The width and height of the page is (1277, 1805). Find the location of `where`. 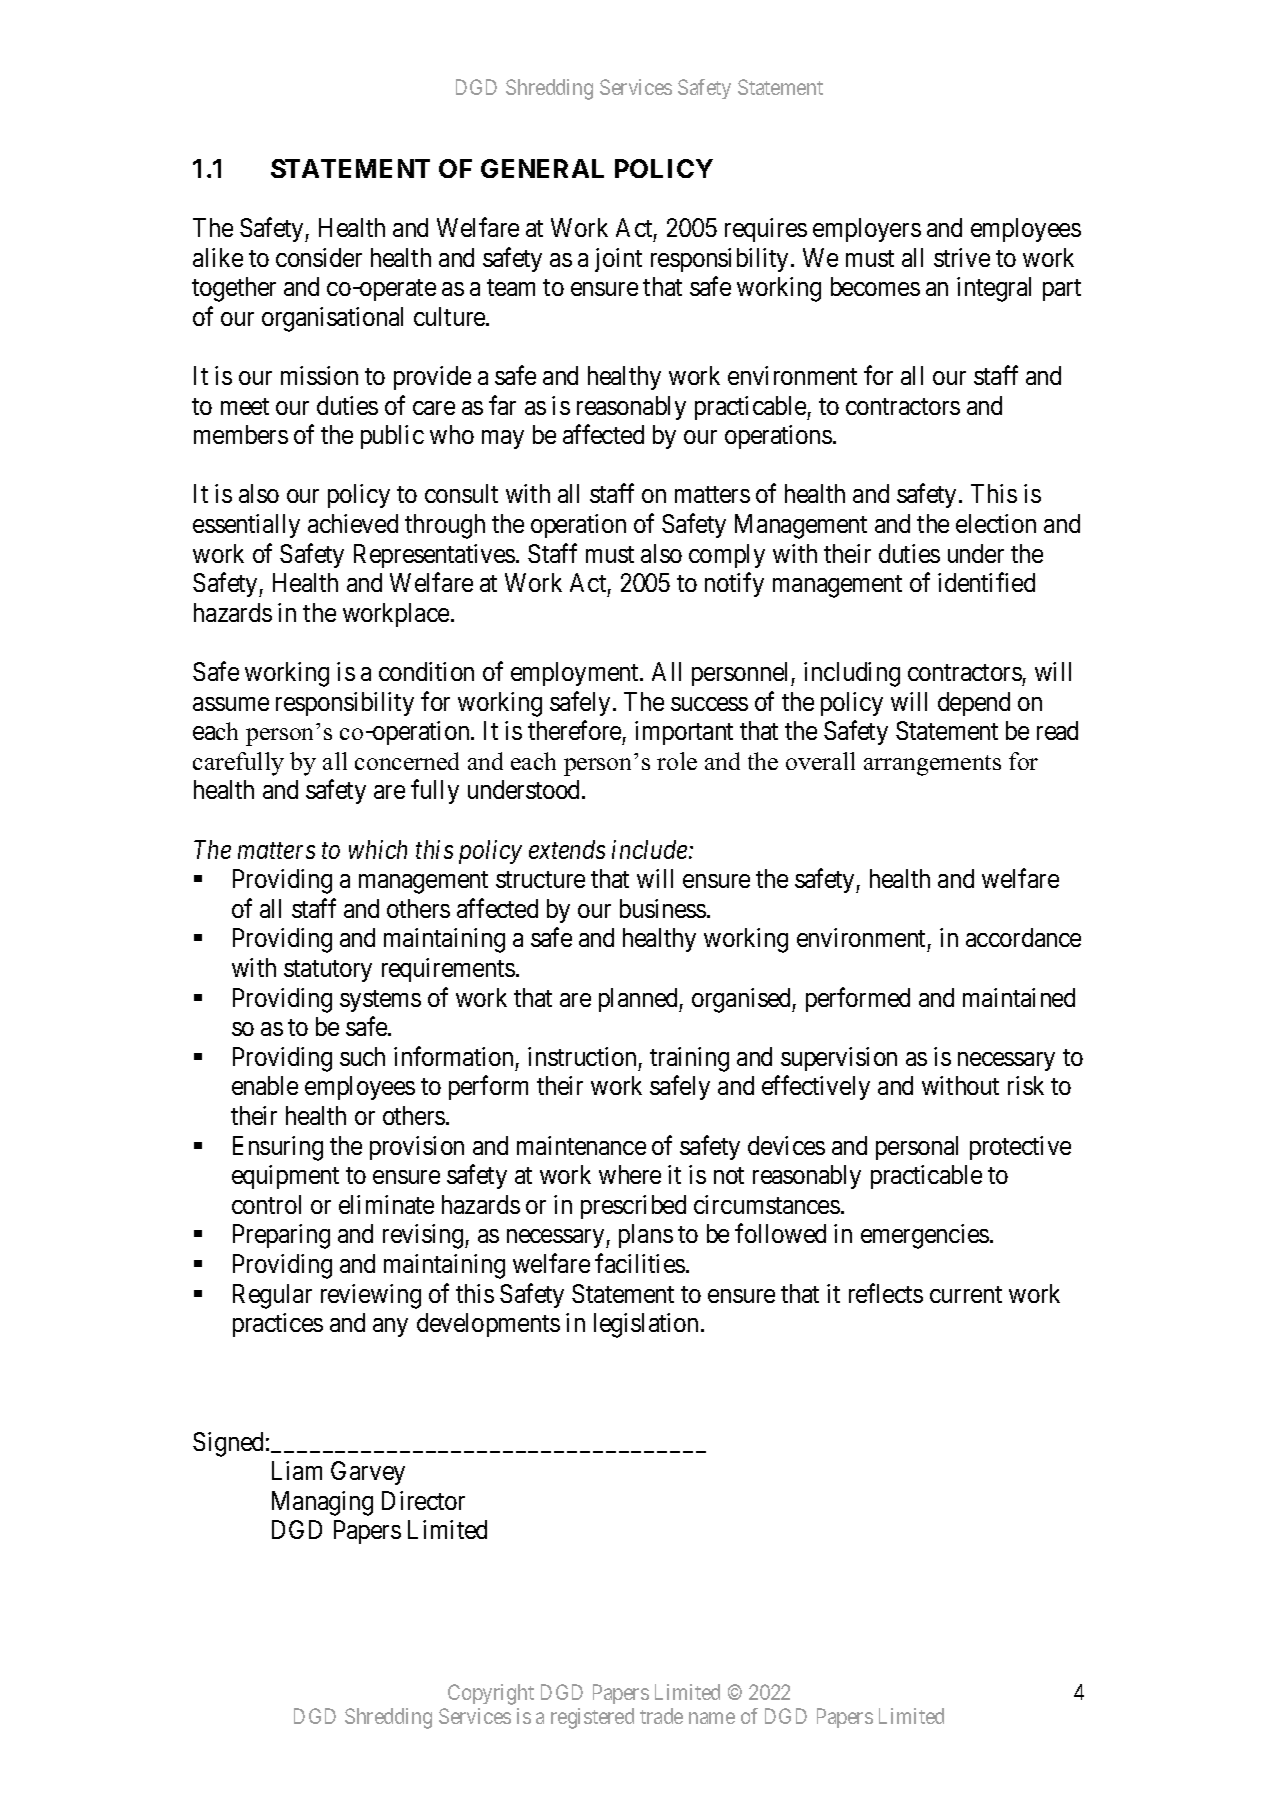

where is located at coordinates (630, 1174).
